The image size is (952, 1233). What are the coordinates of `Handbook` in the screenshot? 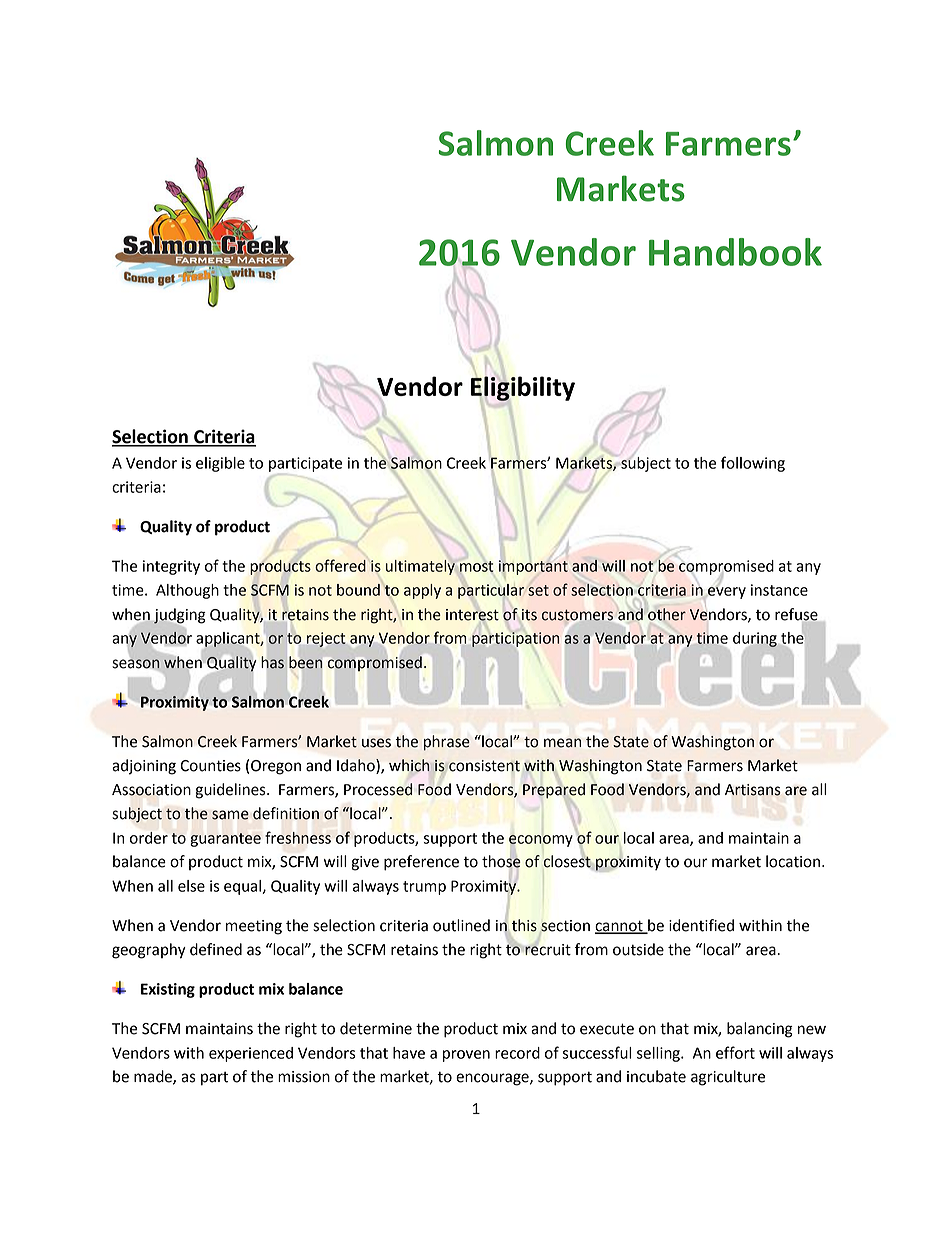 It's located at (735, 252).
